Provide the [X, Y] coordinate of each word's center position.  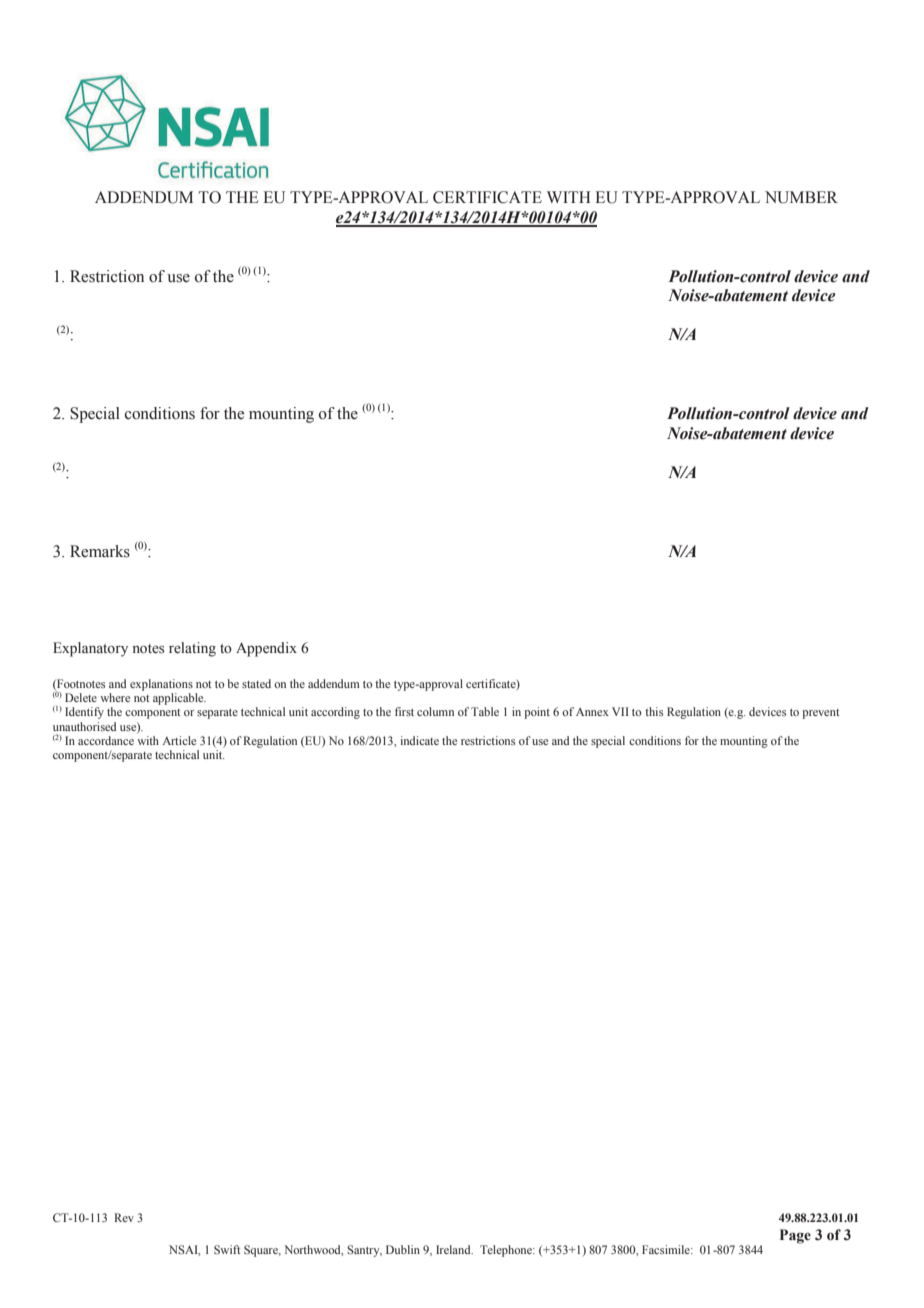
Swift [227, 1249]
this [654, 711]
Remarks [100, 551]
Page [795, 1236]
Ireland [454, 1249]
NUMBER [801, 197]
